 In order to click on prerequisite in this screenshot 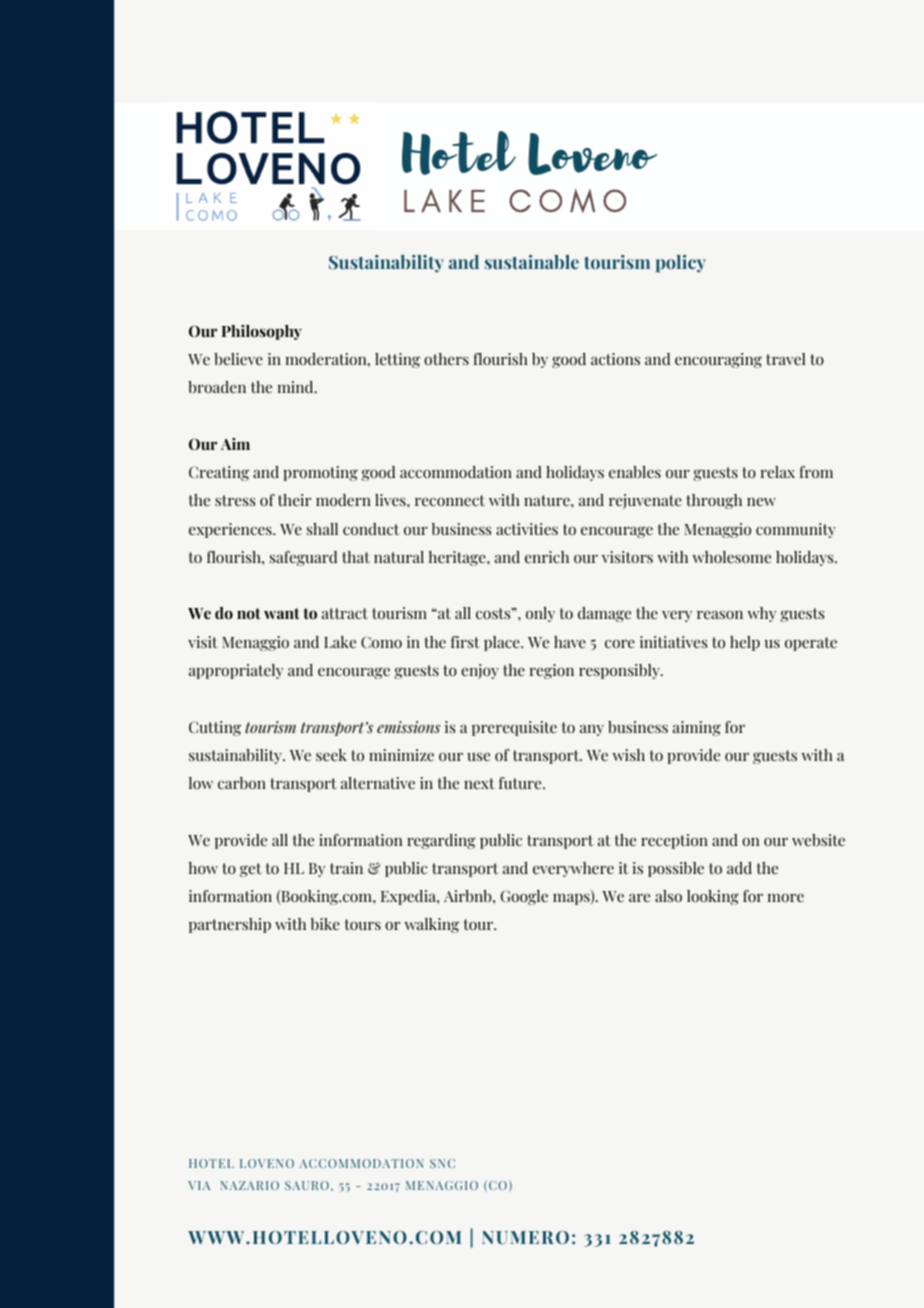, I will do `click(514, 728)`.
